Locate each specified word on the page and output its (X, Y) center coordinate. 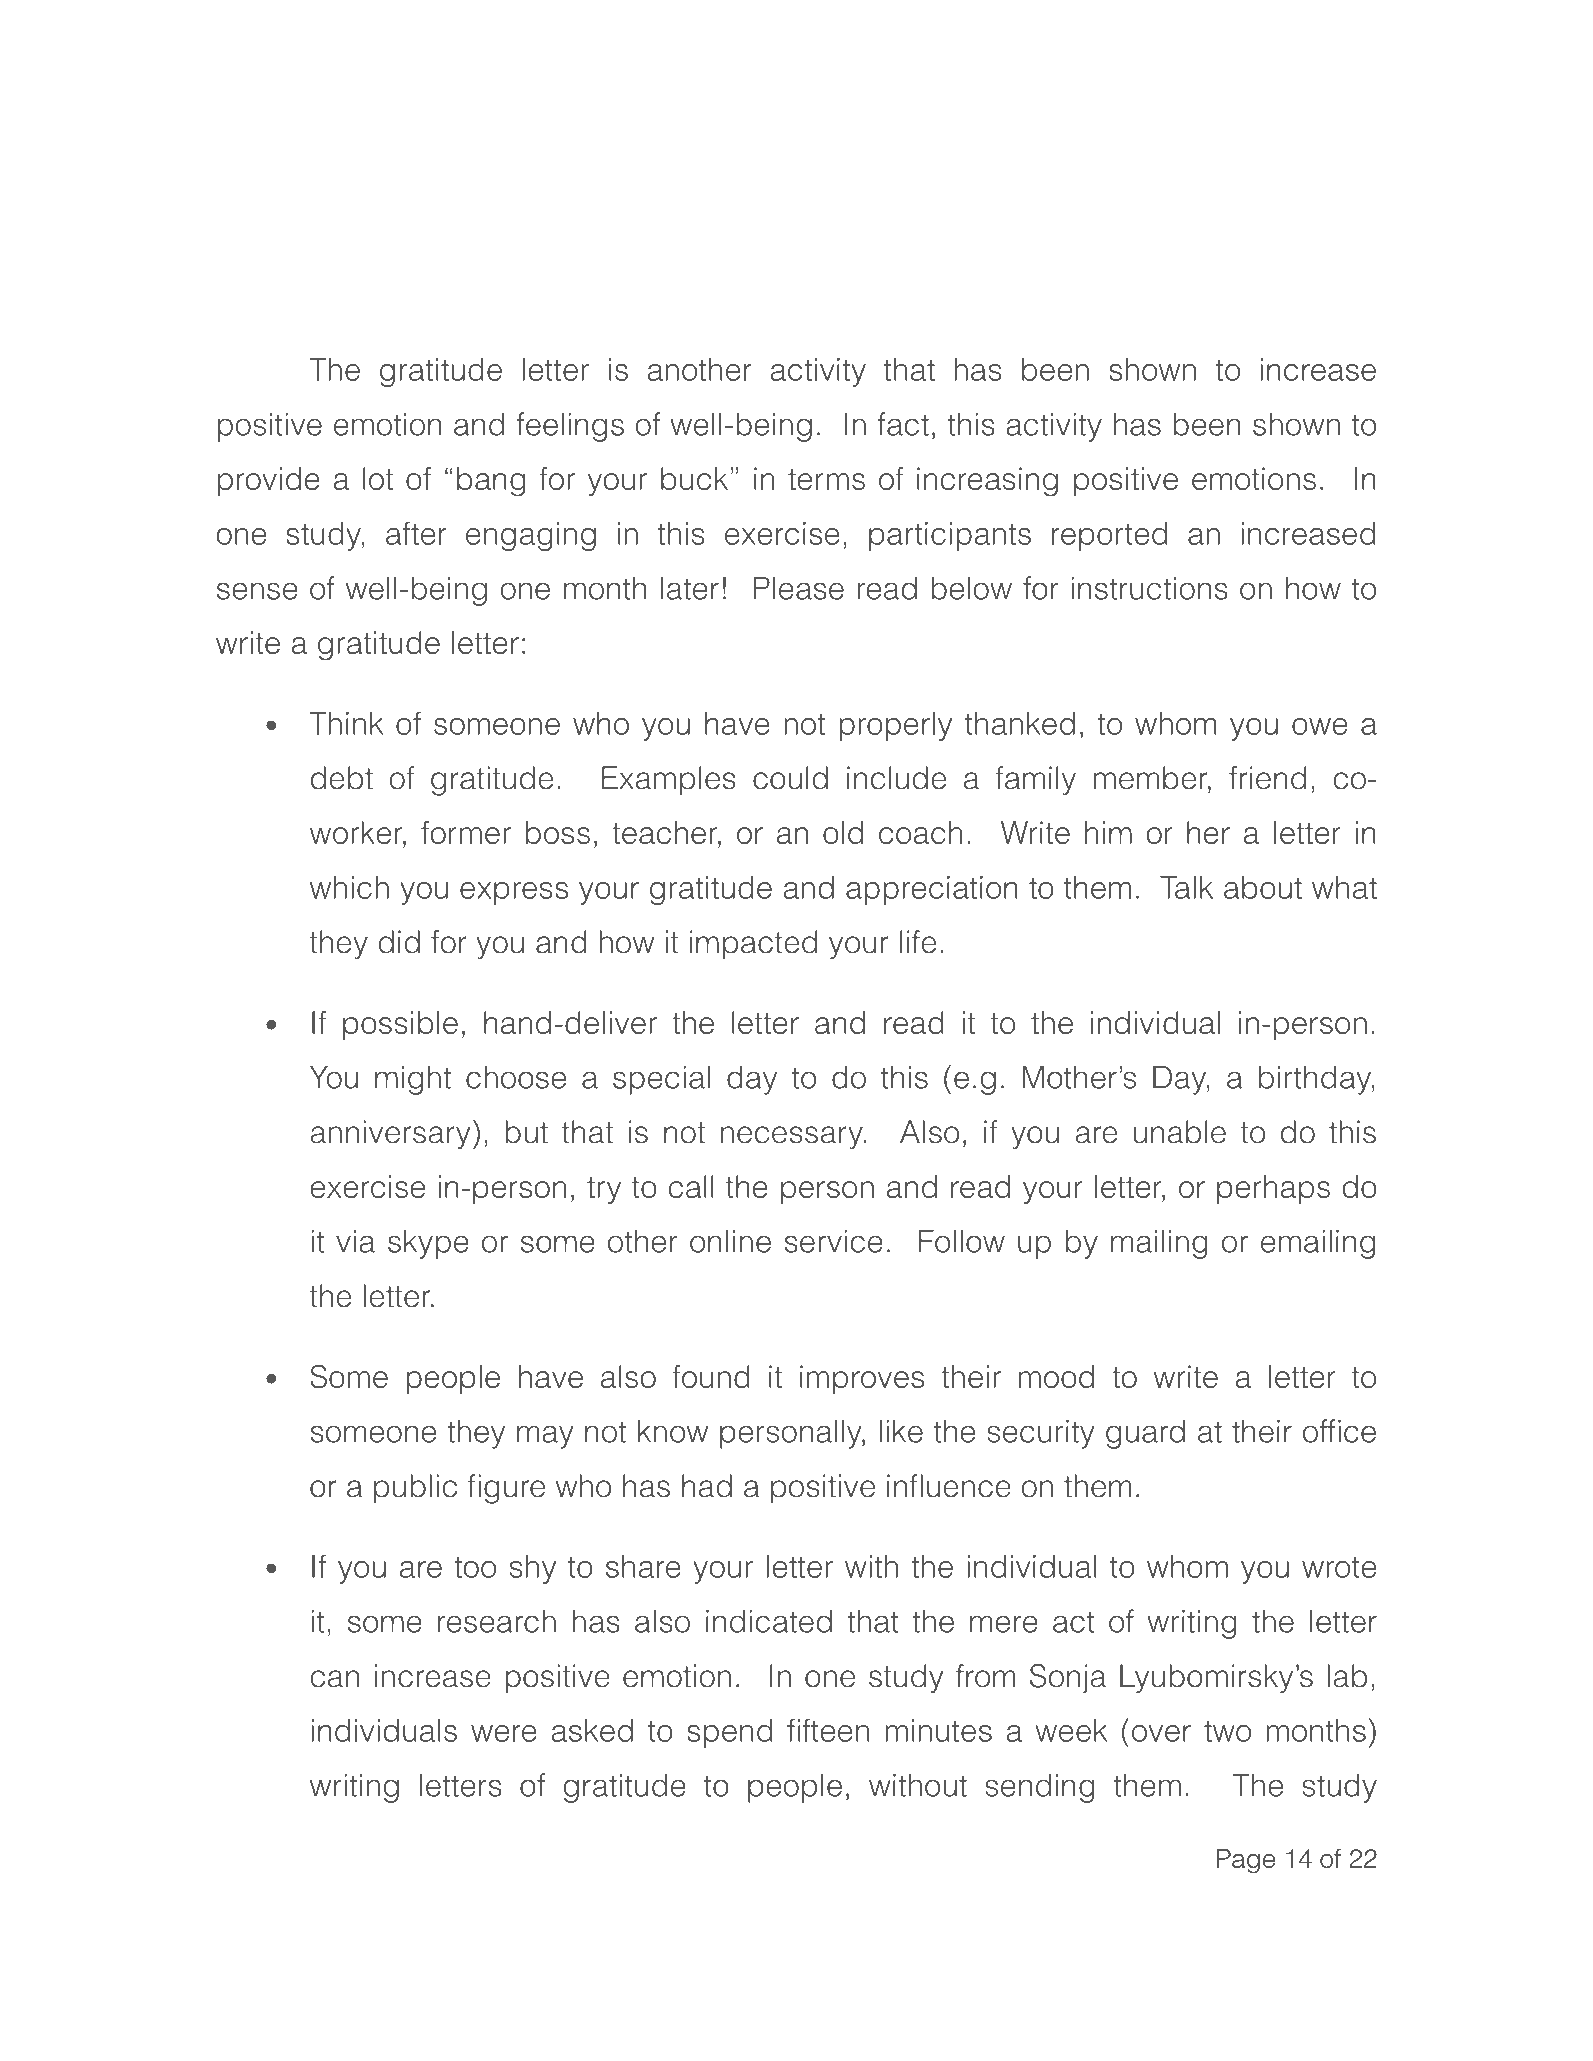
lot (378, 478)
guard (1145, 1434)
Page (1246, 1861)
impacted (753, 945)
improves (862, 1379)
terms (826, 479)
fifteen (828, 1730)
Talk (1186, 887)
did (399, 942)
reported (1109, 536)
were (504, 1733)
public (415, 1489)
